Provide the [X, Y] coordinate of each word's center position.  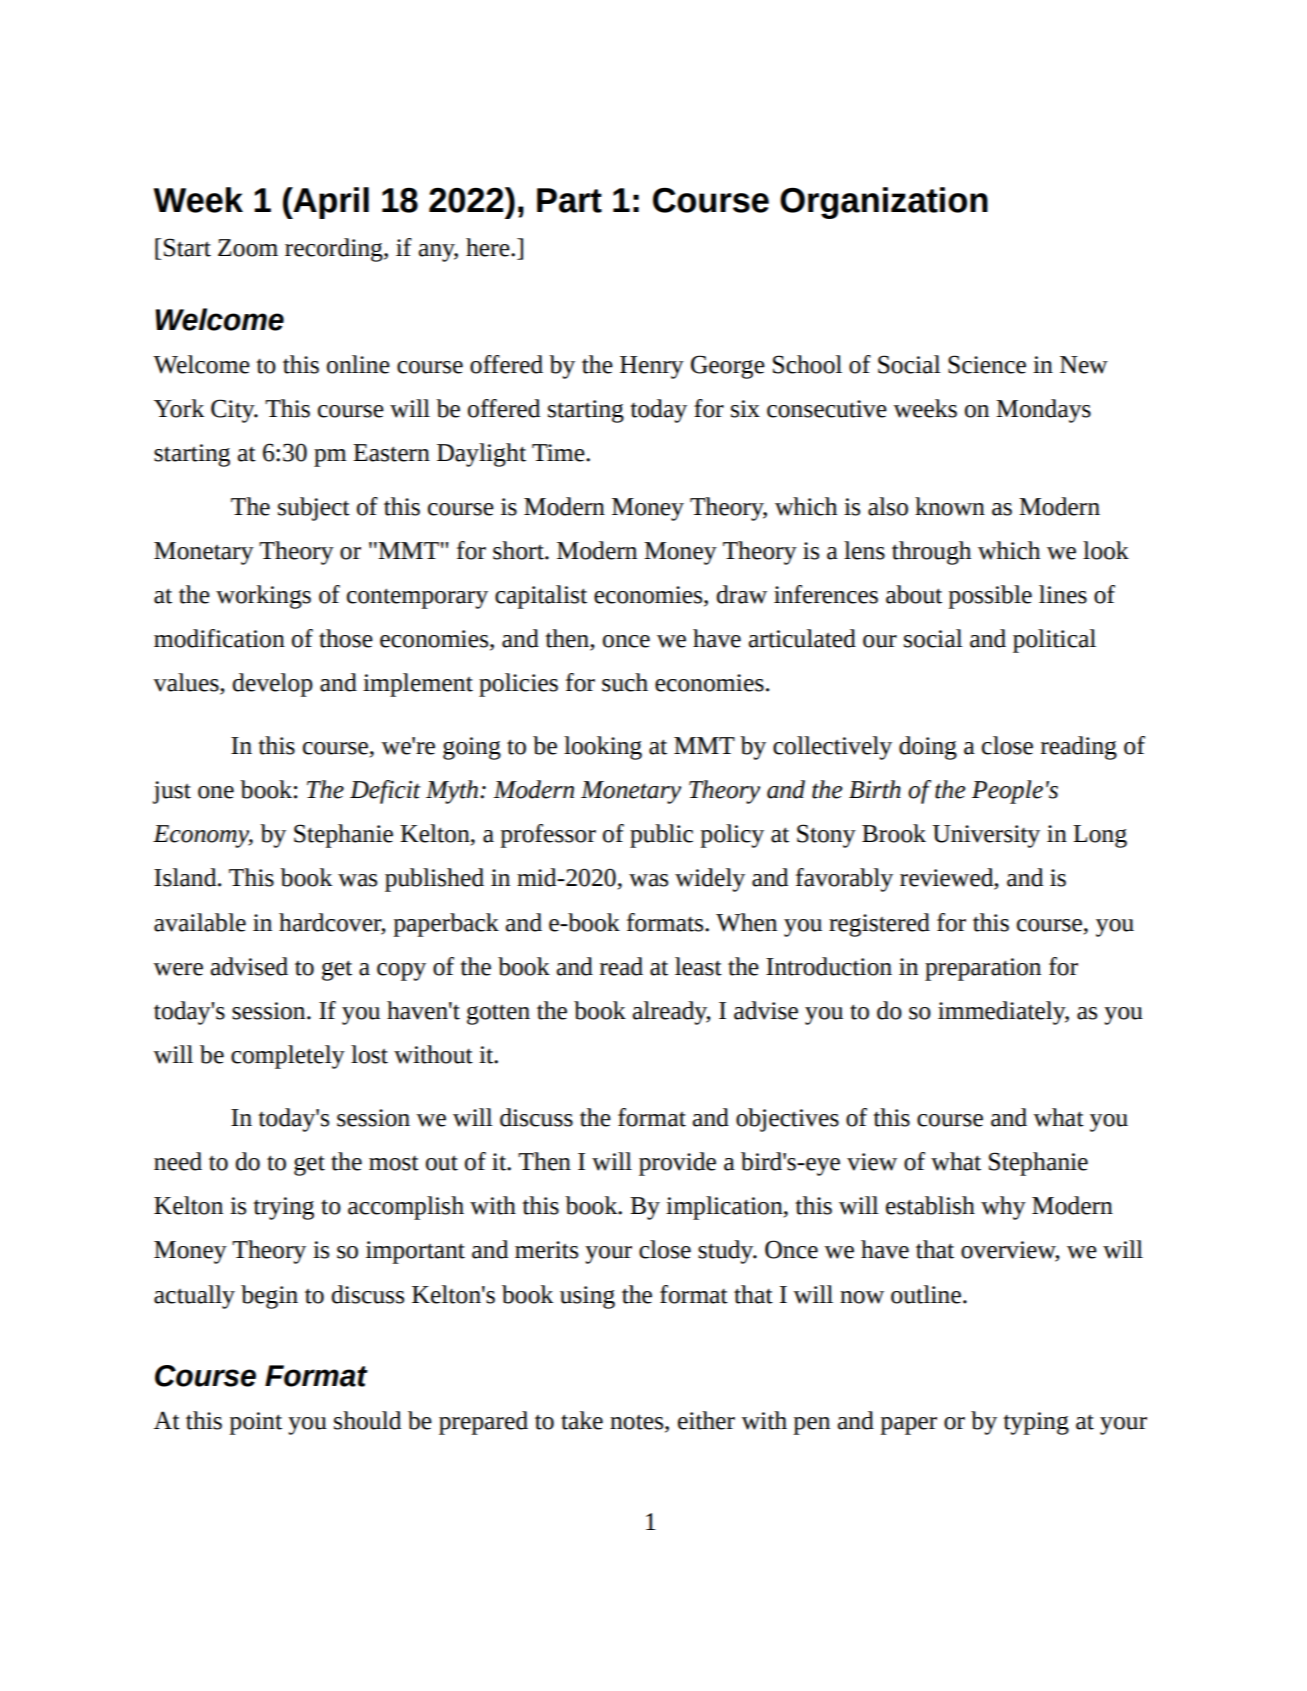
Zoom [248, 248]
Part [569, 200]
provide [677, 1164]
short [519, 550]
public [661, 836]
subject [314, 509]
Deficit [385, 792]
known [950, 506]
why [1003, 1208]
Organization [884, 203]
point [255, 1423]
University [986, 836]
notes [638, 1423]
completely [288, 1057]
